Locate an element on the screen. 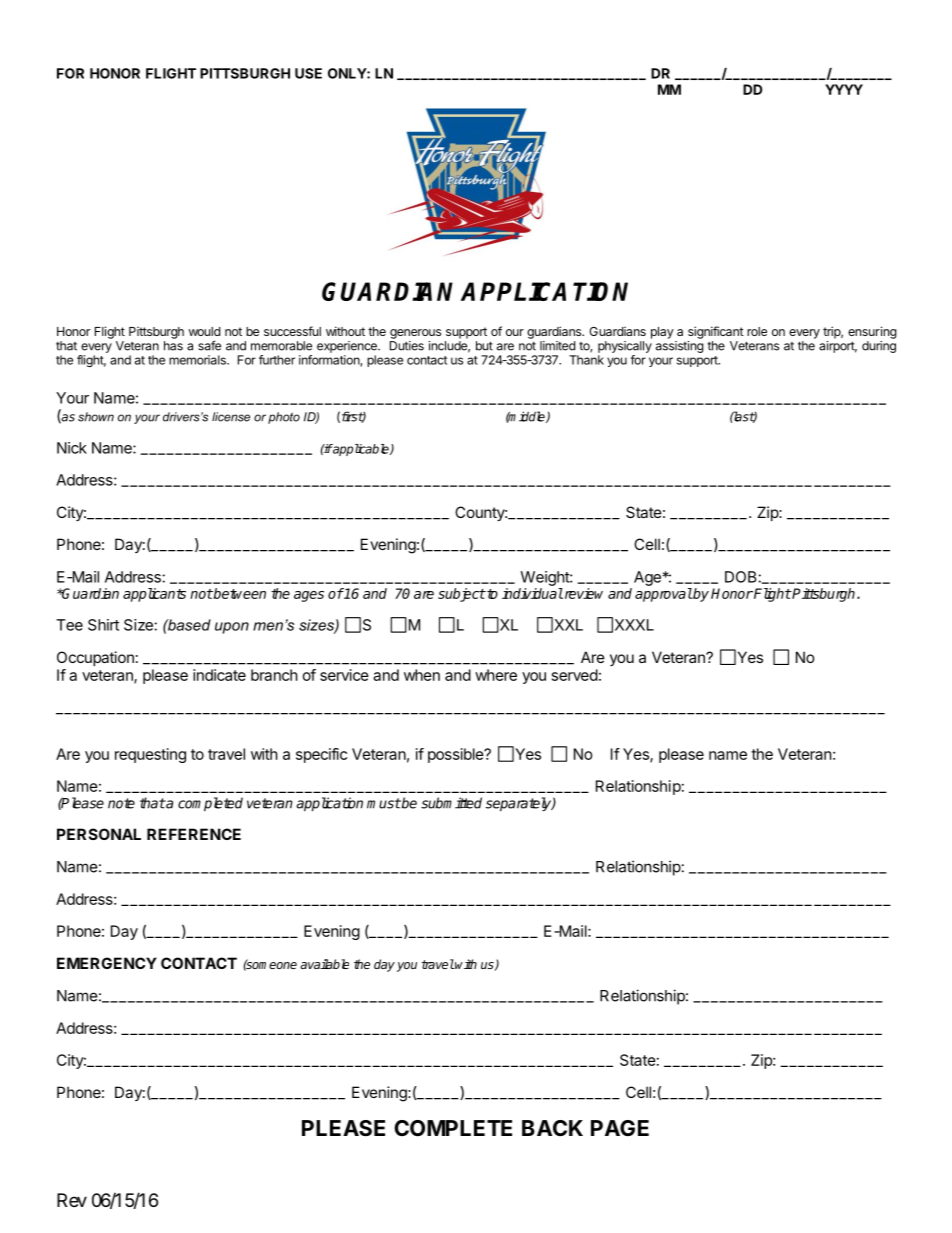  BACK is located at coordinates (552, 1128).
